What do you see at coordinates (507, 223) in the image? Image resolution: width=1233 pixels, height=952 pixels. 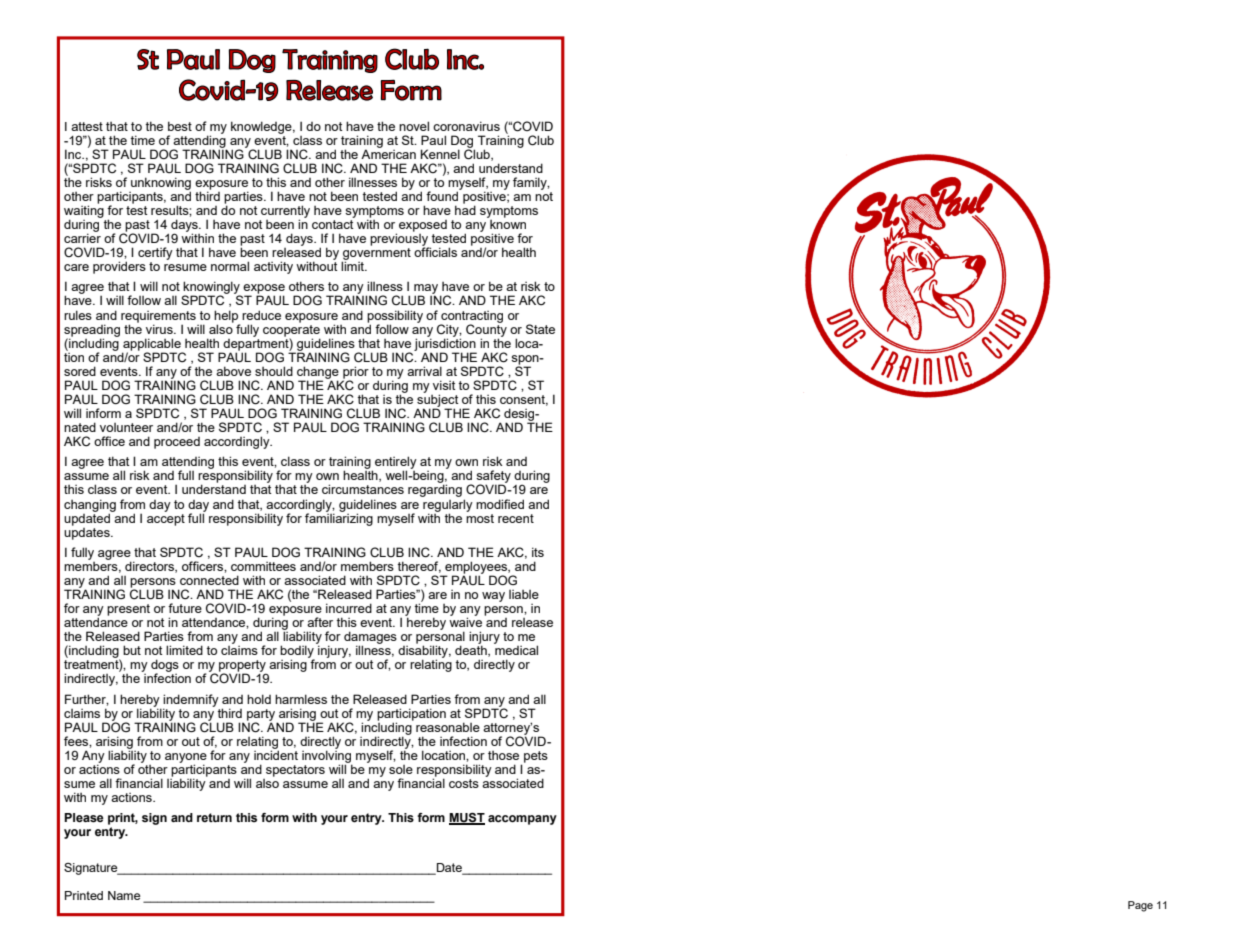 I see `known` at bounding box center [507, 223].
